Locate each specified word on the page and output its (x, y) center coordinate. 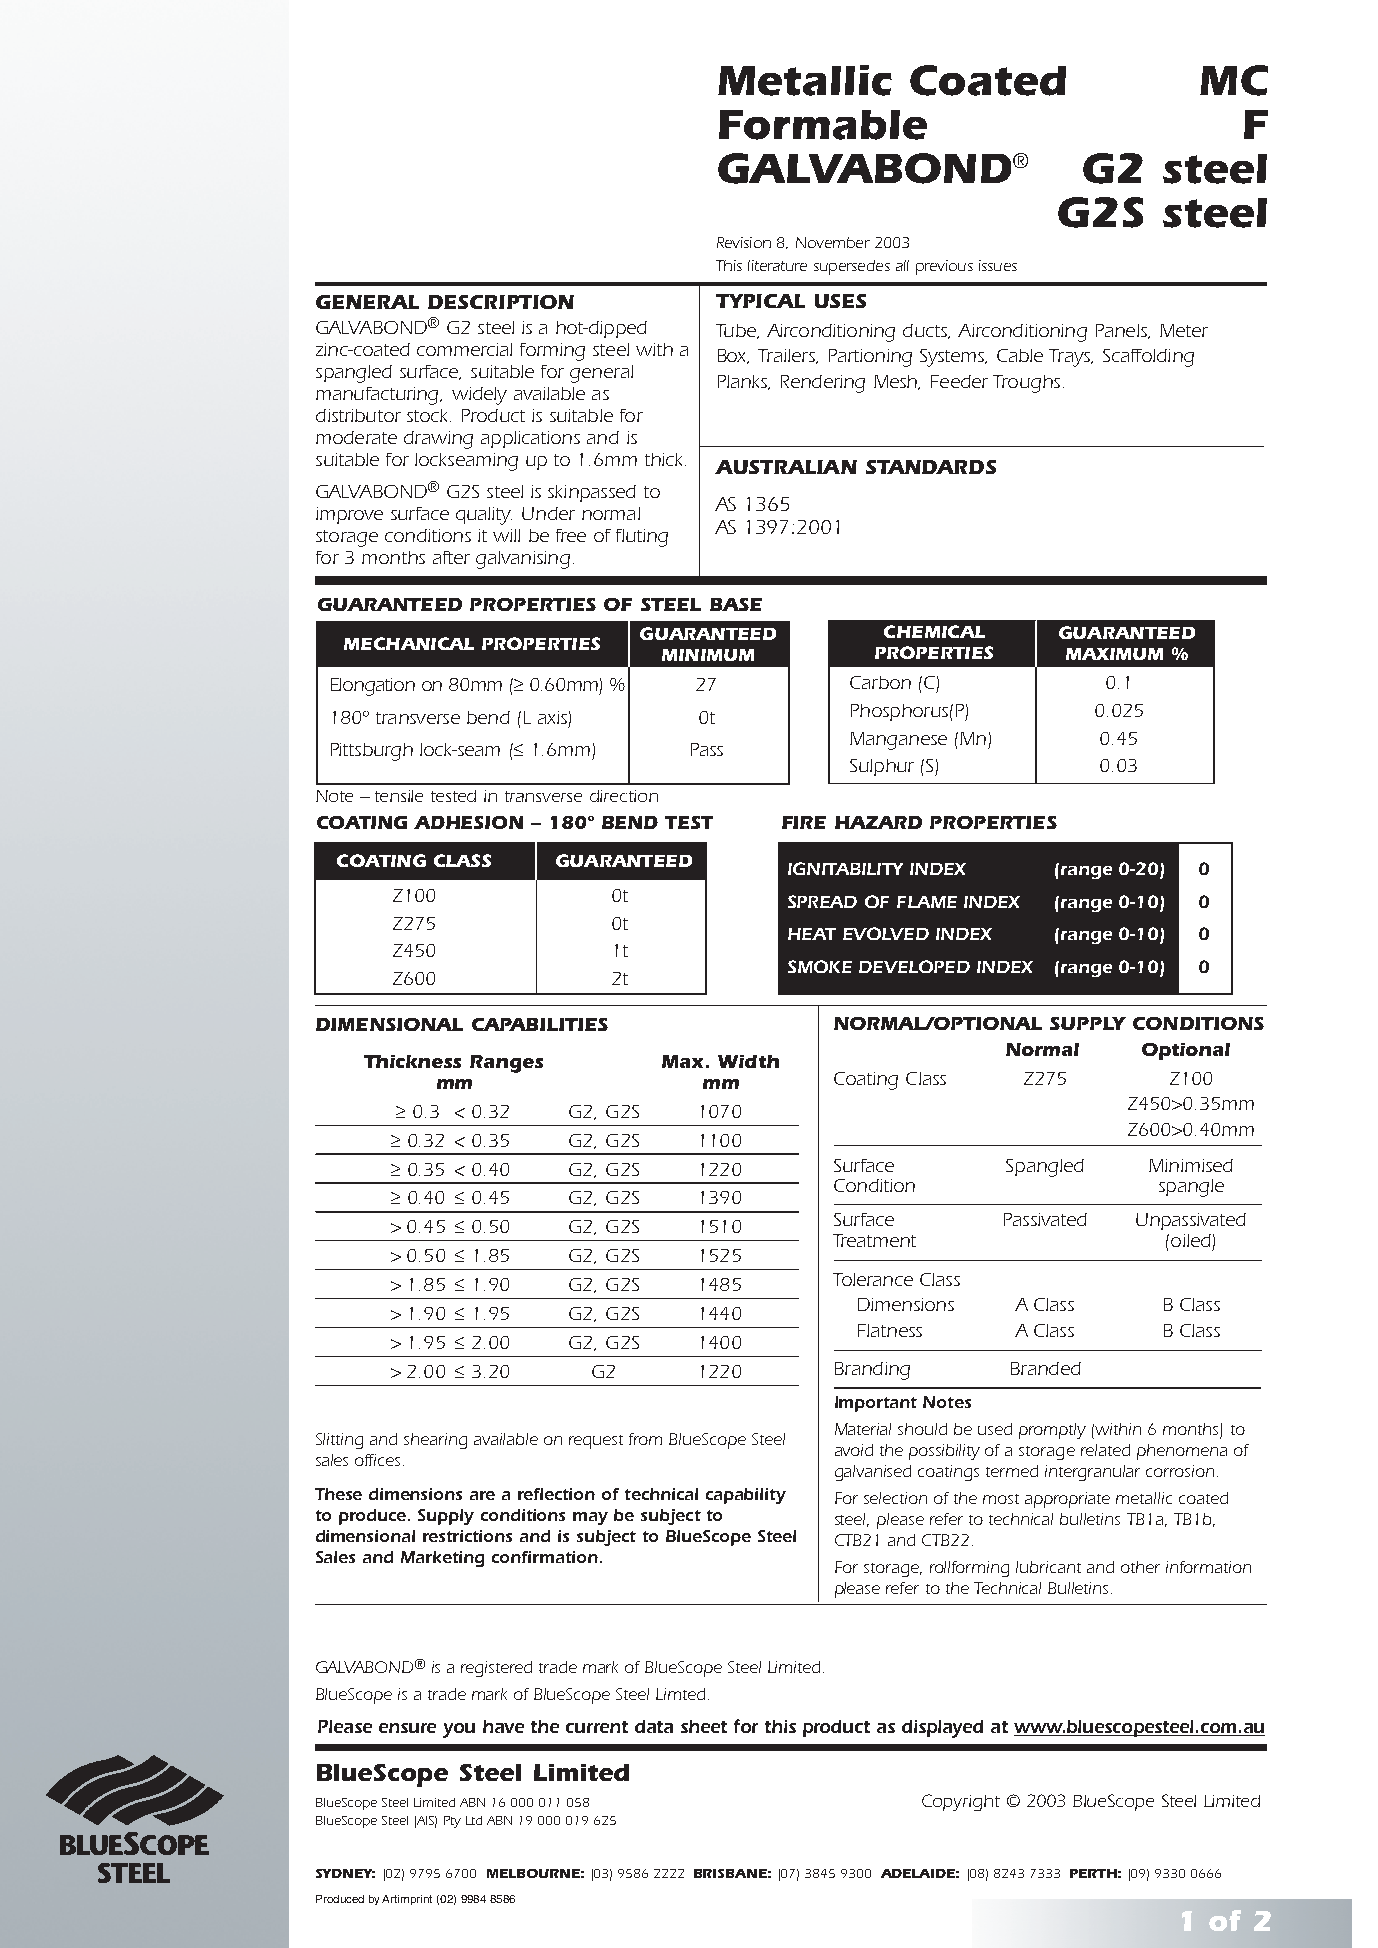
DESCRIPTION (501, 302)
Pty (452, 1822)
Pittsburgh (372, 752)
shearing (435, 1441)
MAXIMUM (1114, 654)
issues (998, 265)
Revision (744, 242)
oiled (1191, 1240)
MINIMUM (708, 655)
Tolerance (873, 1279)
